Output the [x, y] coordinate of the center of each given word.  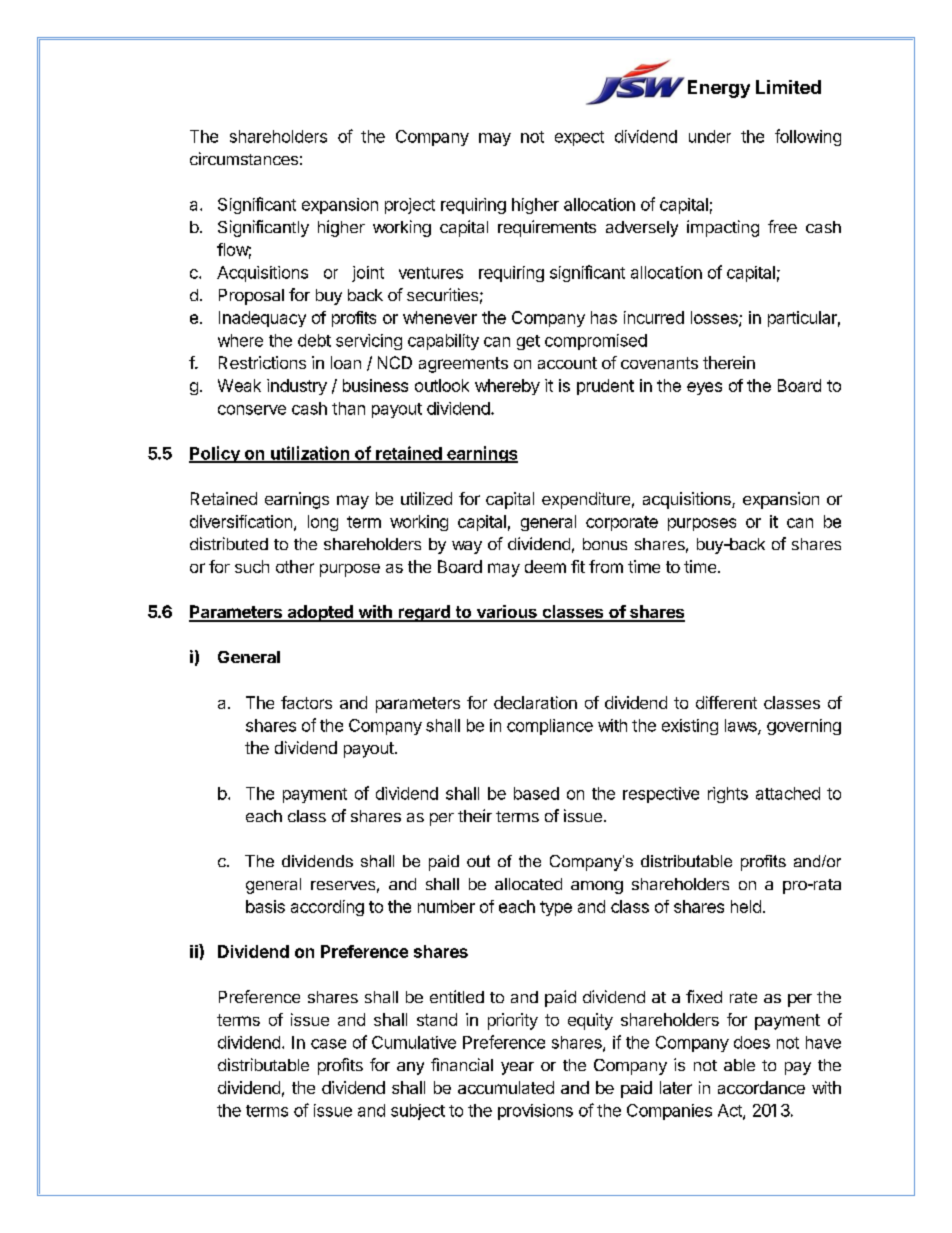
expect [579, 138]
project [410, 206]
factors [306, 702]
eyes [704, 388]
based [536, 793]
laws [742, 726]
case [328, 1044]
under [710, 136]
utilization [310, 454]
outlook [442, 385]
